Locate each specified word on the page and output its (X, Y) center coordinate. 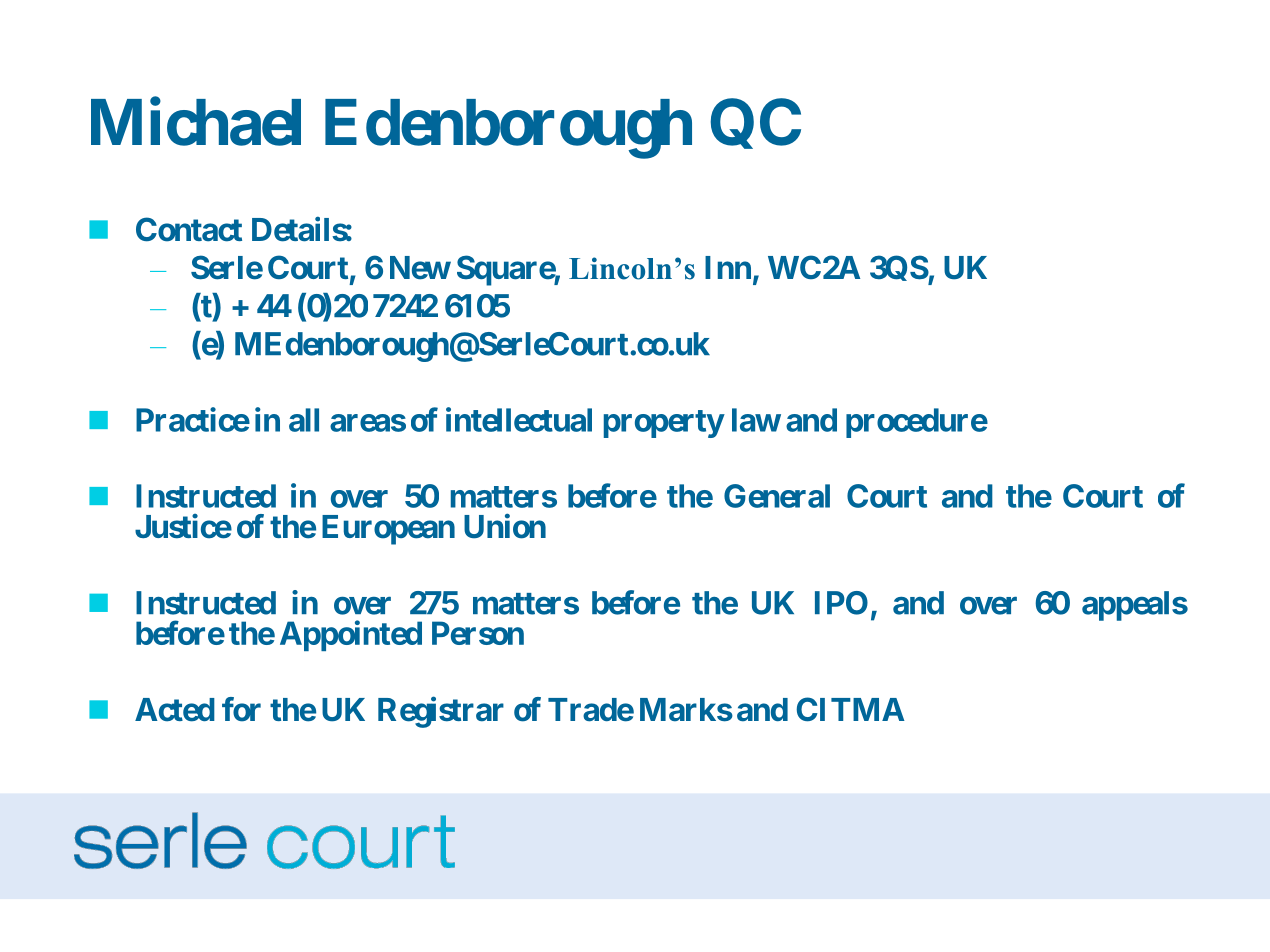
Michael (196, 122)
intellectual (519, 419)
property (664, 424)
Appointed (351, 635)
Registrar (441, 712)
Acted (175, 710)
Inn (728, 267)
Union (505, 526)
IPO (841, 603)
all (304, 420)
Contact (189, 229)
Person (478, 633)
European (388, 530)
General (777, 496)
